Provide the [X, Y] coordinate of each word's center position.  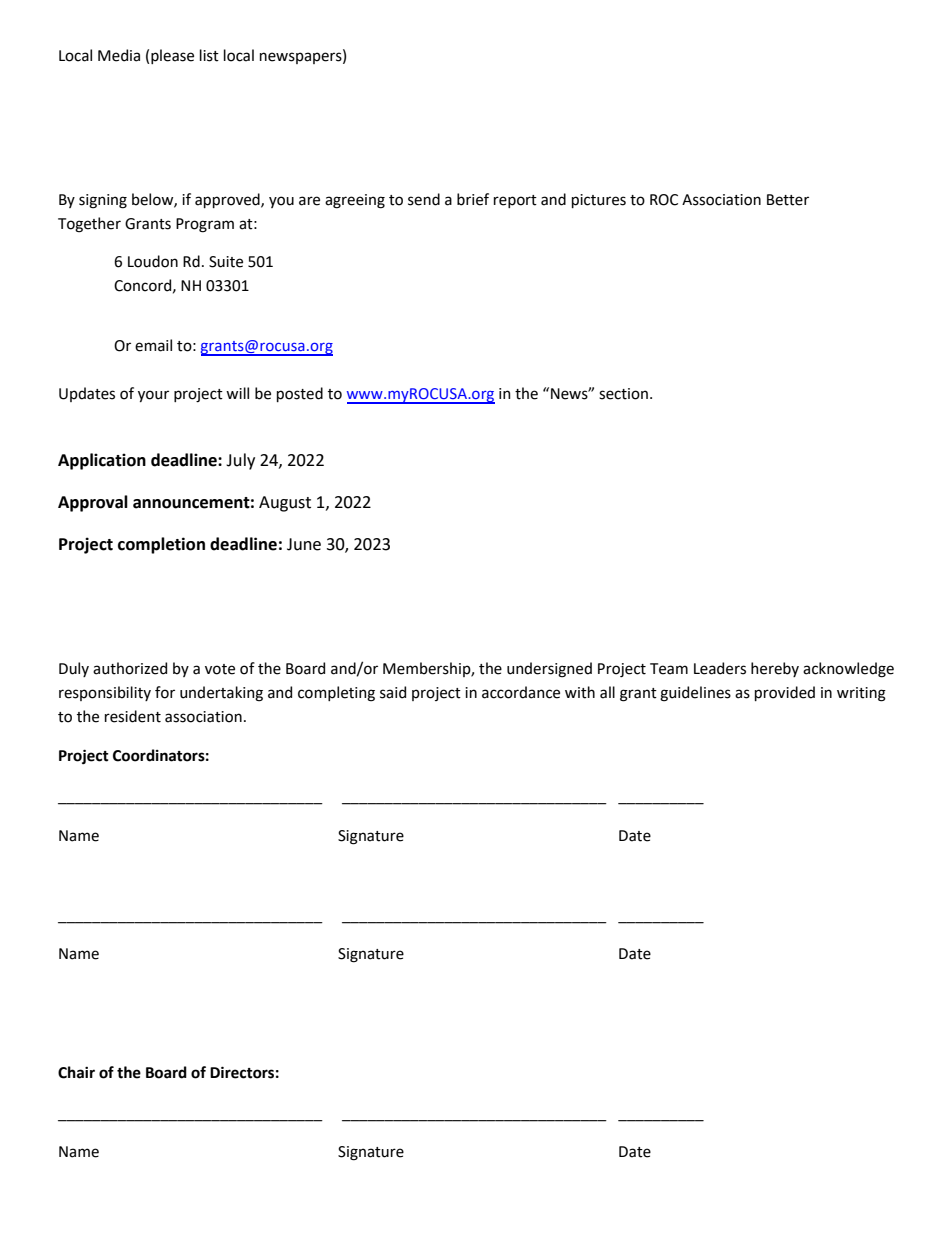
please [172, 56]
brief [473, 199]
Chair [76, 1072]
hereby [775, 669]
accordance [521, 692]
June [304, 544]
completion [161, 545]
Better [788, 200]
